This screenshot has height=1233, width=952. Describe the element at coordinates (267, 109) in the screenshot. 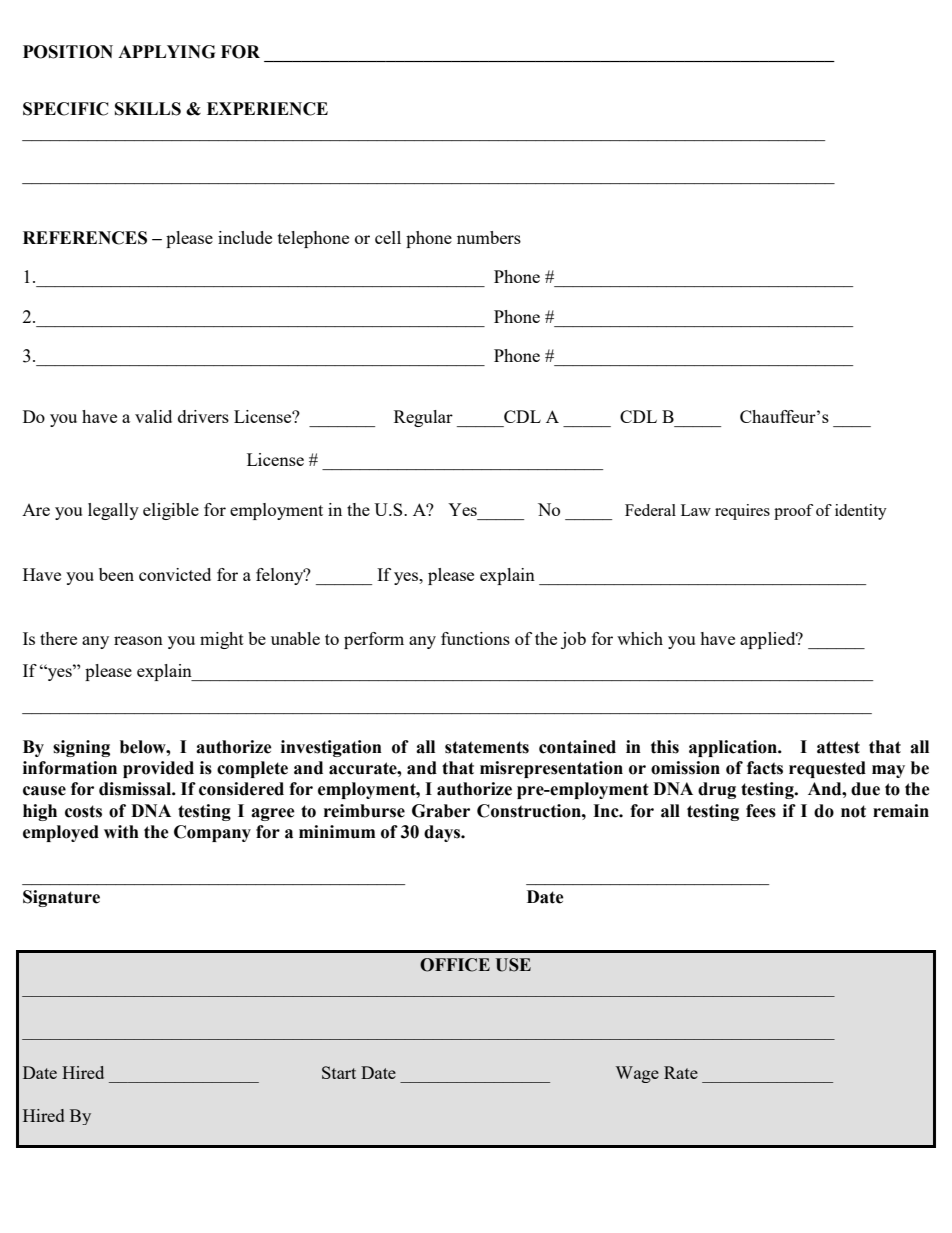

I see `EXPERIENCE` at that location.
